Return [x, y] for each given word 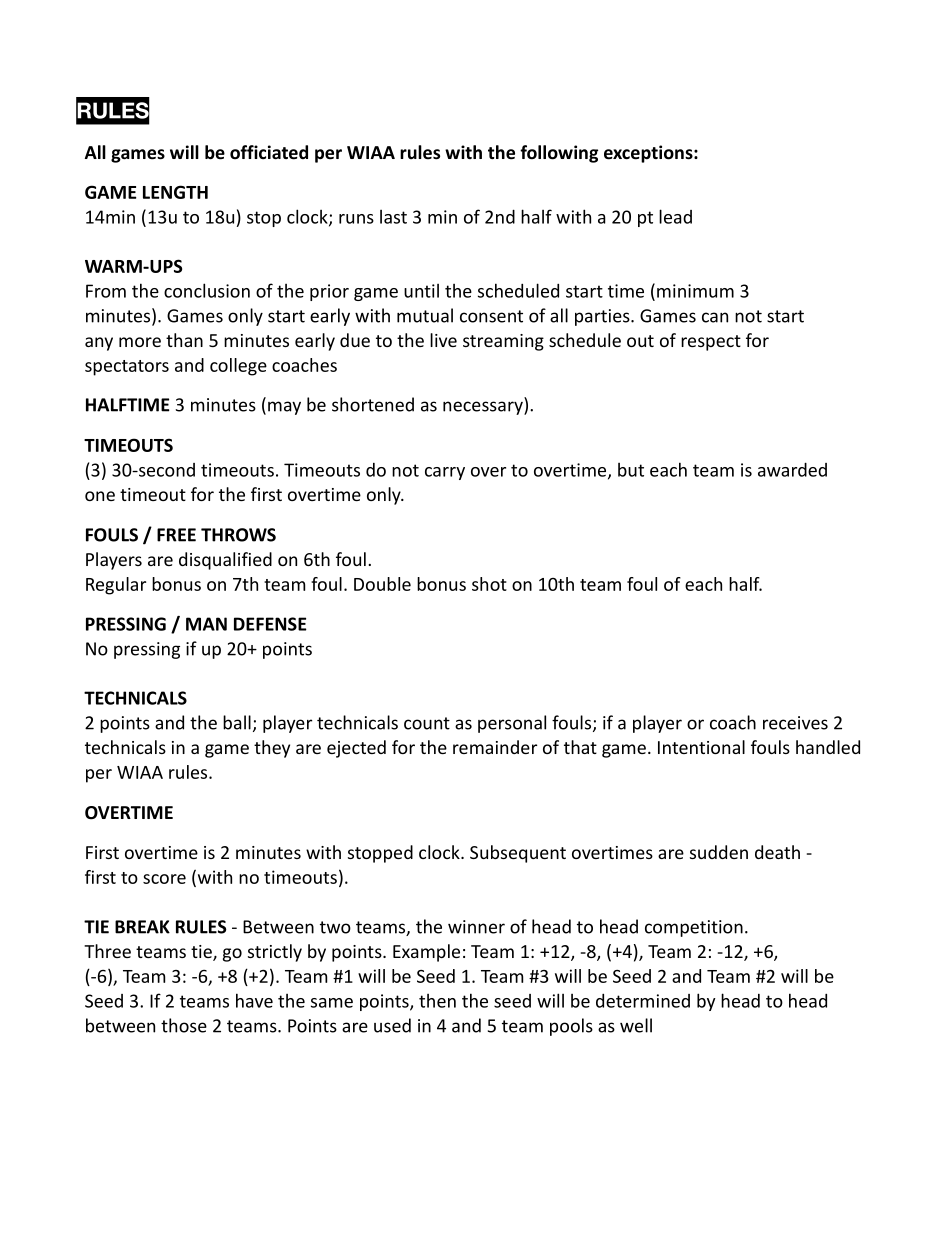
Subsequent [518, 854]
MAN [206, 624]
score [164, 879]
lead [675, 216]
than [184, 340]
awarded [792, 469]
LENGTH [175, 192]
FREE [176, 535]
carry [445, 473]
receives [795, 723]
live [443, 340]
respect [711, 343]
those [184, 1025]
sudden [719, 852]
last [393, 217]
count [427, 723]
